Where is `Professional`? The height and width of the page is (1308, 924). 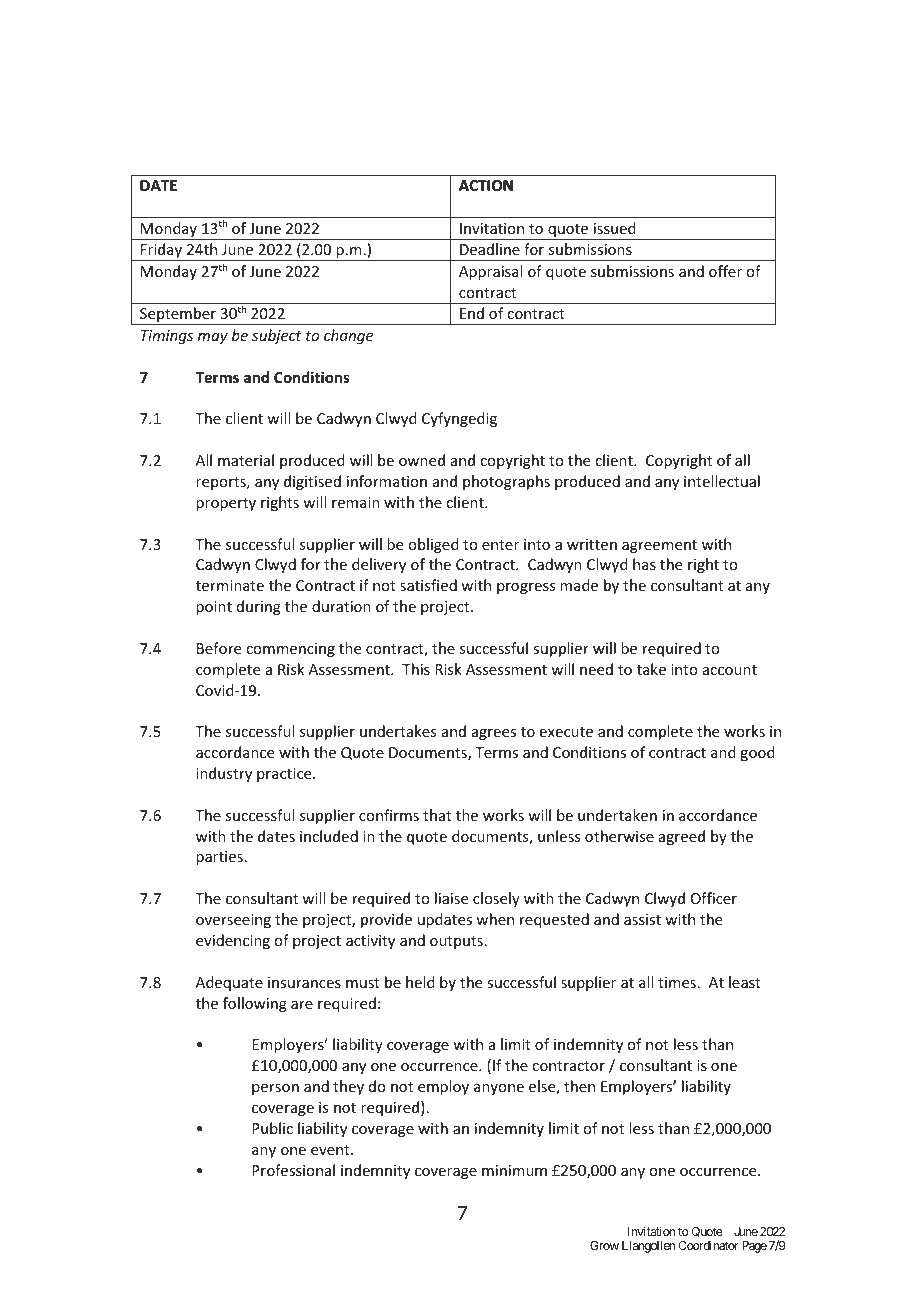
Professional is located at coordinates (293, 1170).
